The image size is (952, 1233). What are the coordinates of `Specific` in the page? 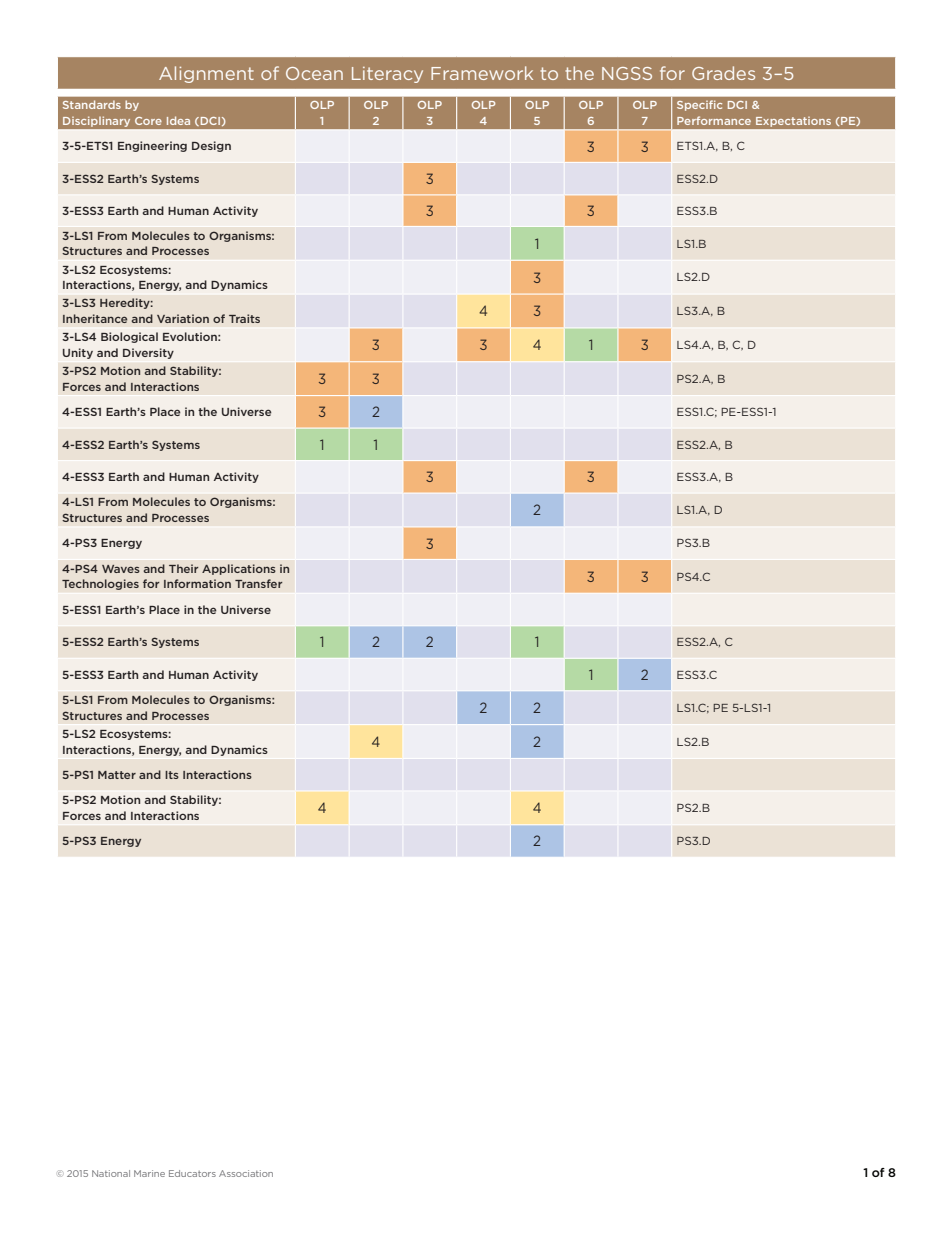 It's located at (699, 105).
